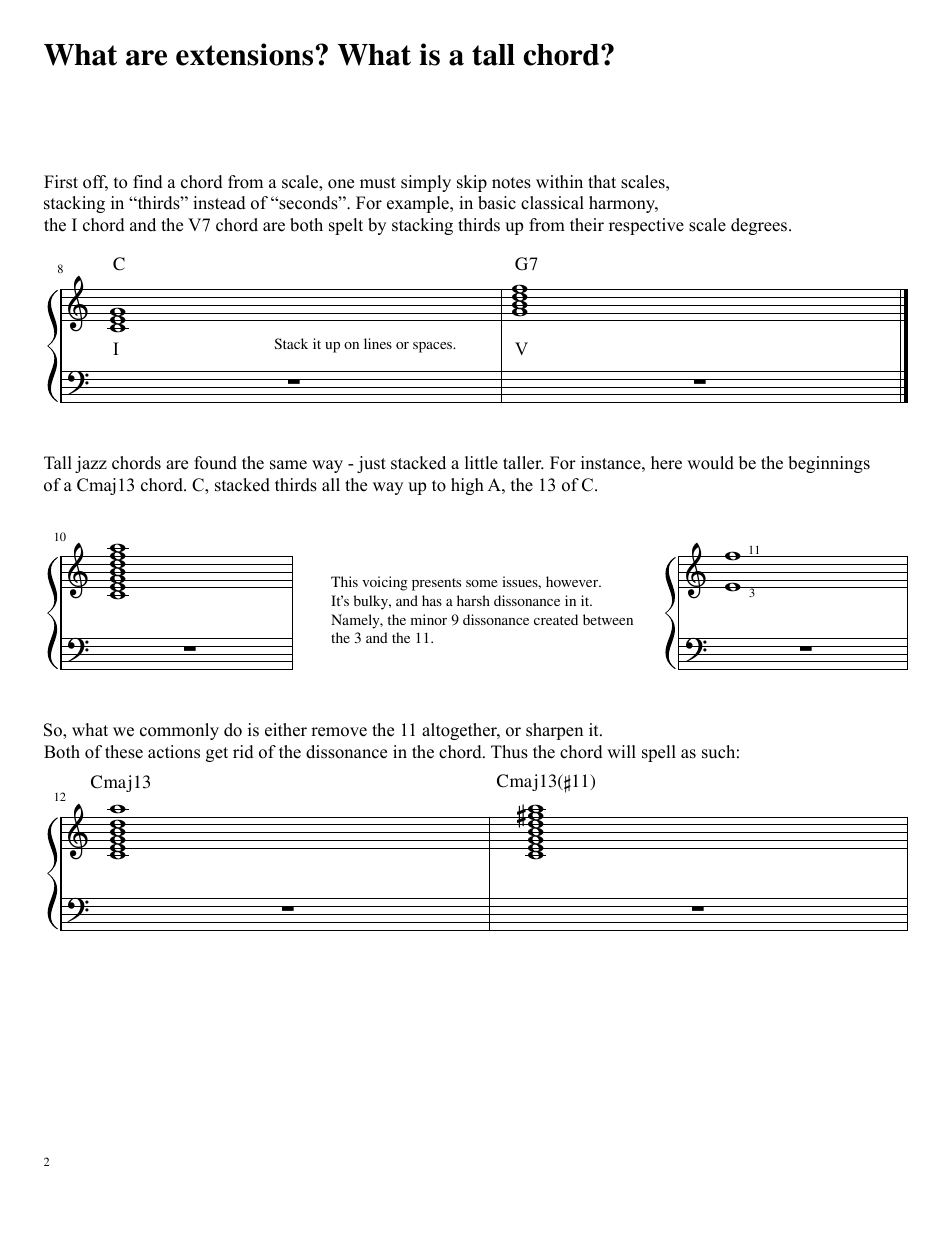  What do you see at coordinates (573, 581) in the screenshot?
I see `however` at bounding box center [573, 581].
